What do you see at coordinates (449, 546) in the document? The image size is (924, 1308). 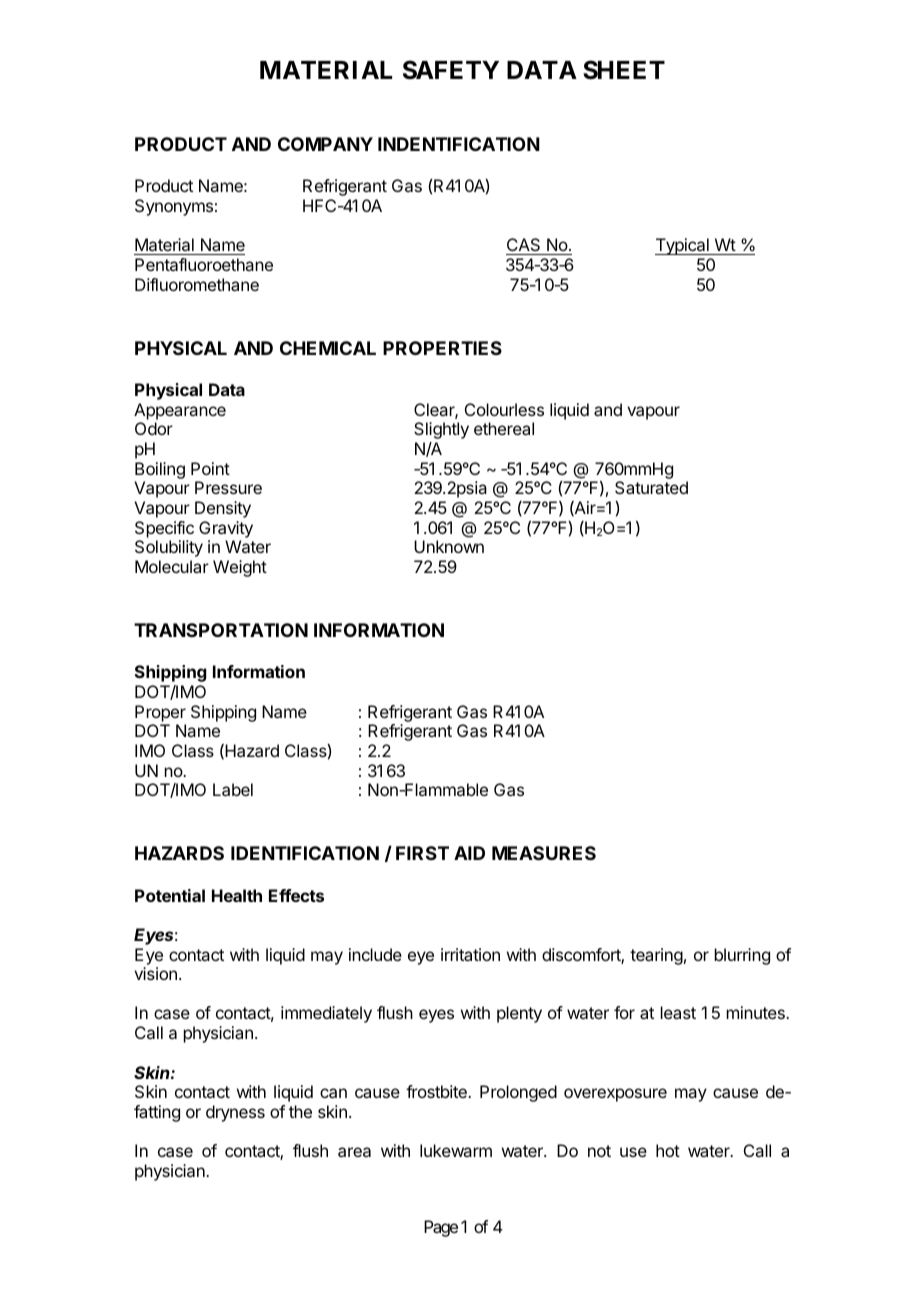 I see `Unknown` at bounding box center [449, 546].
